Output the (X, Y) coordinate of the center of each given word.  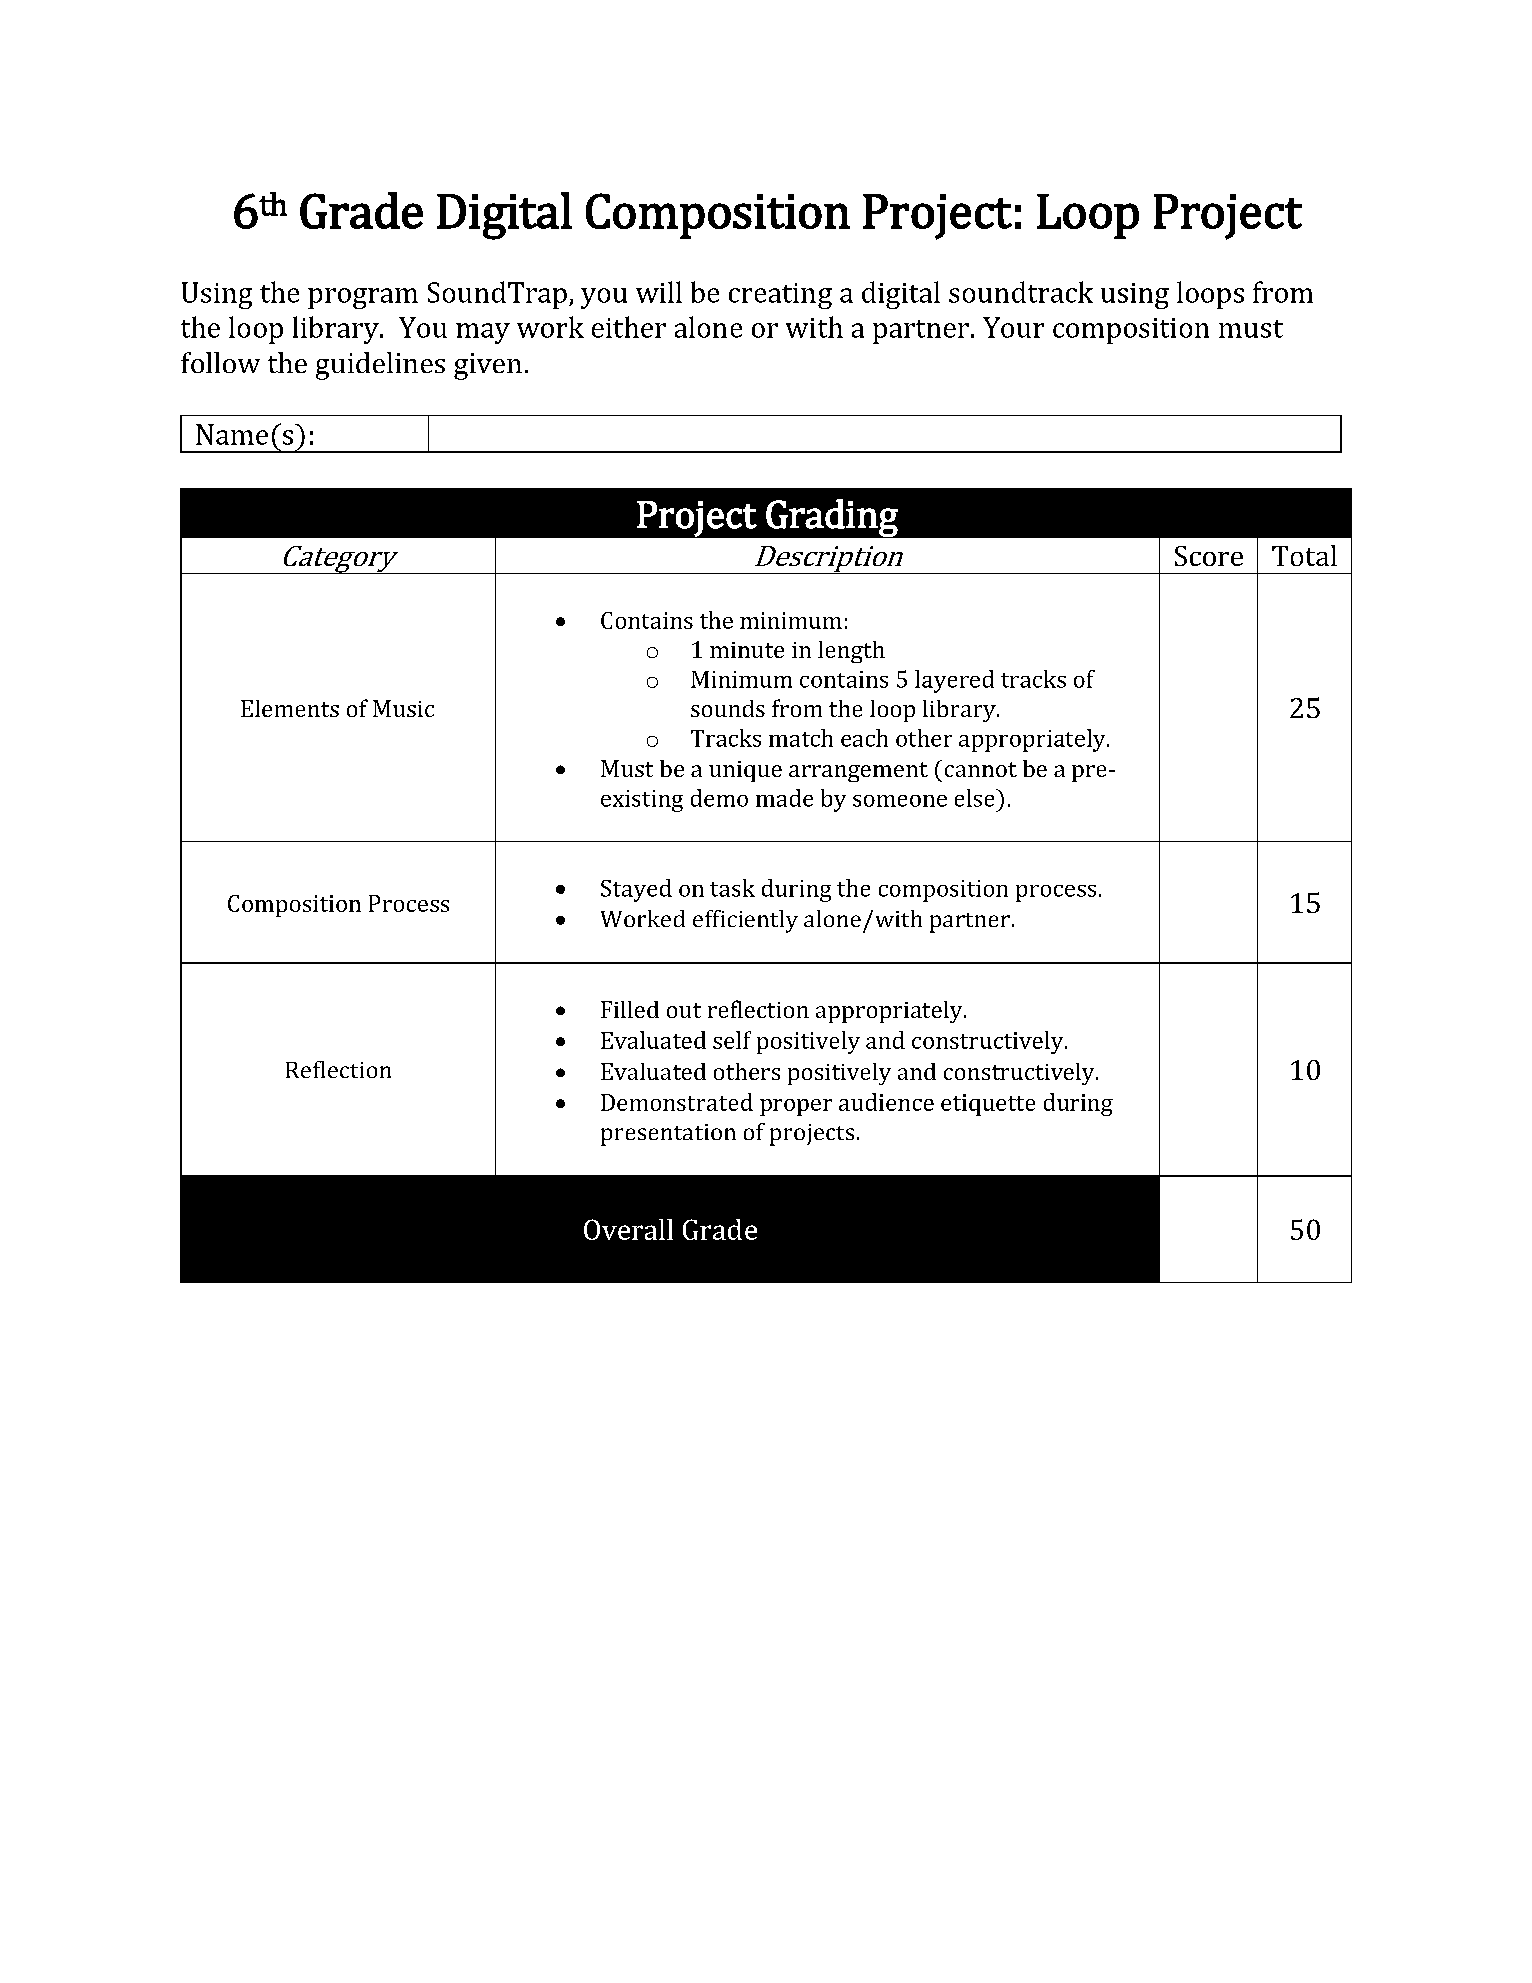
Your (1013, 327)
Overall (628, 1229)
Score (1209, 556)
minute (747, 650)
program (363, 298)
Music (403, 708)
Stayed (636, 890)
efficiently (745, 921)
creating (780, 296)
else (976, 798)
